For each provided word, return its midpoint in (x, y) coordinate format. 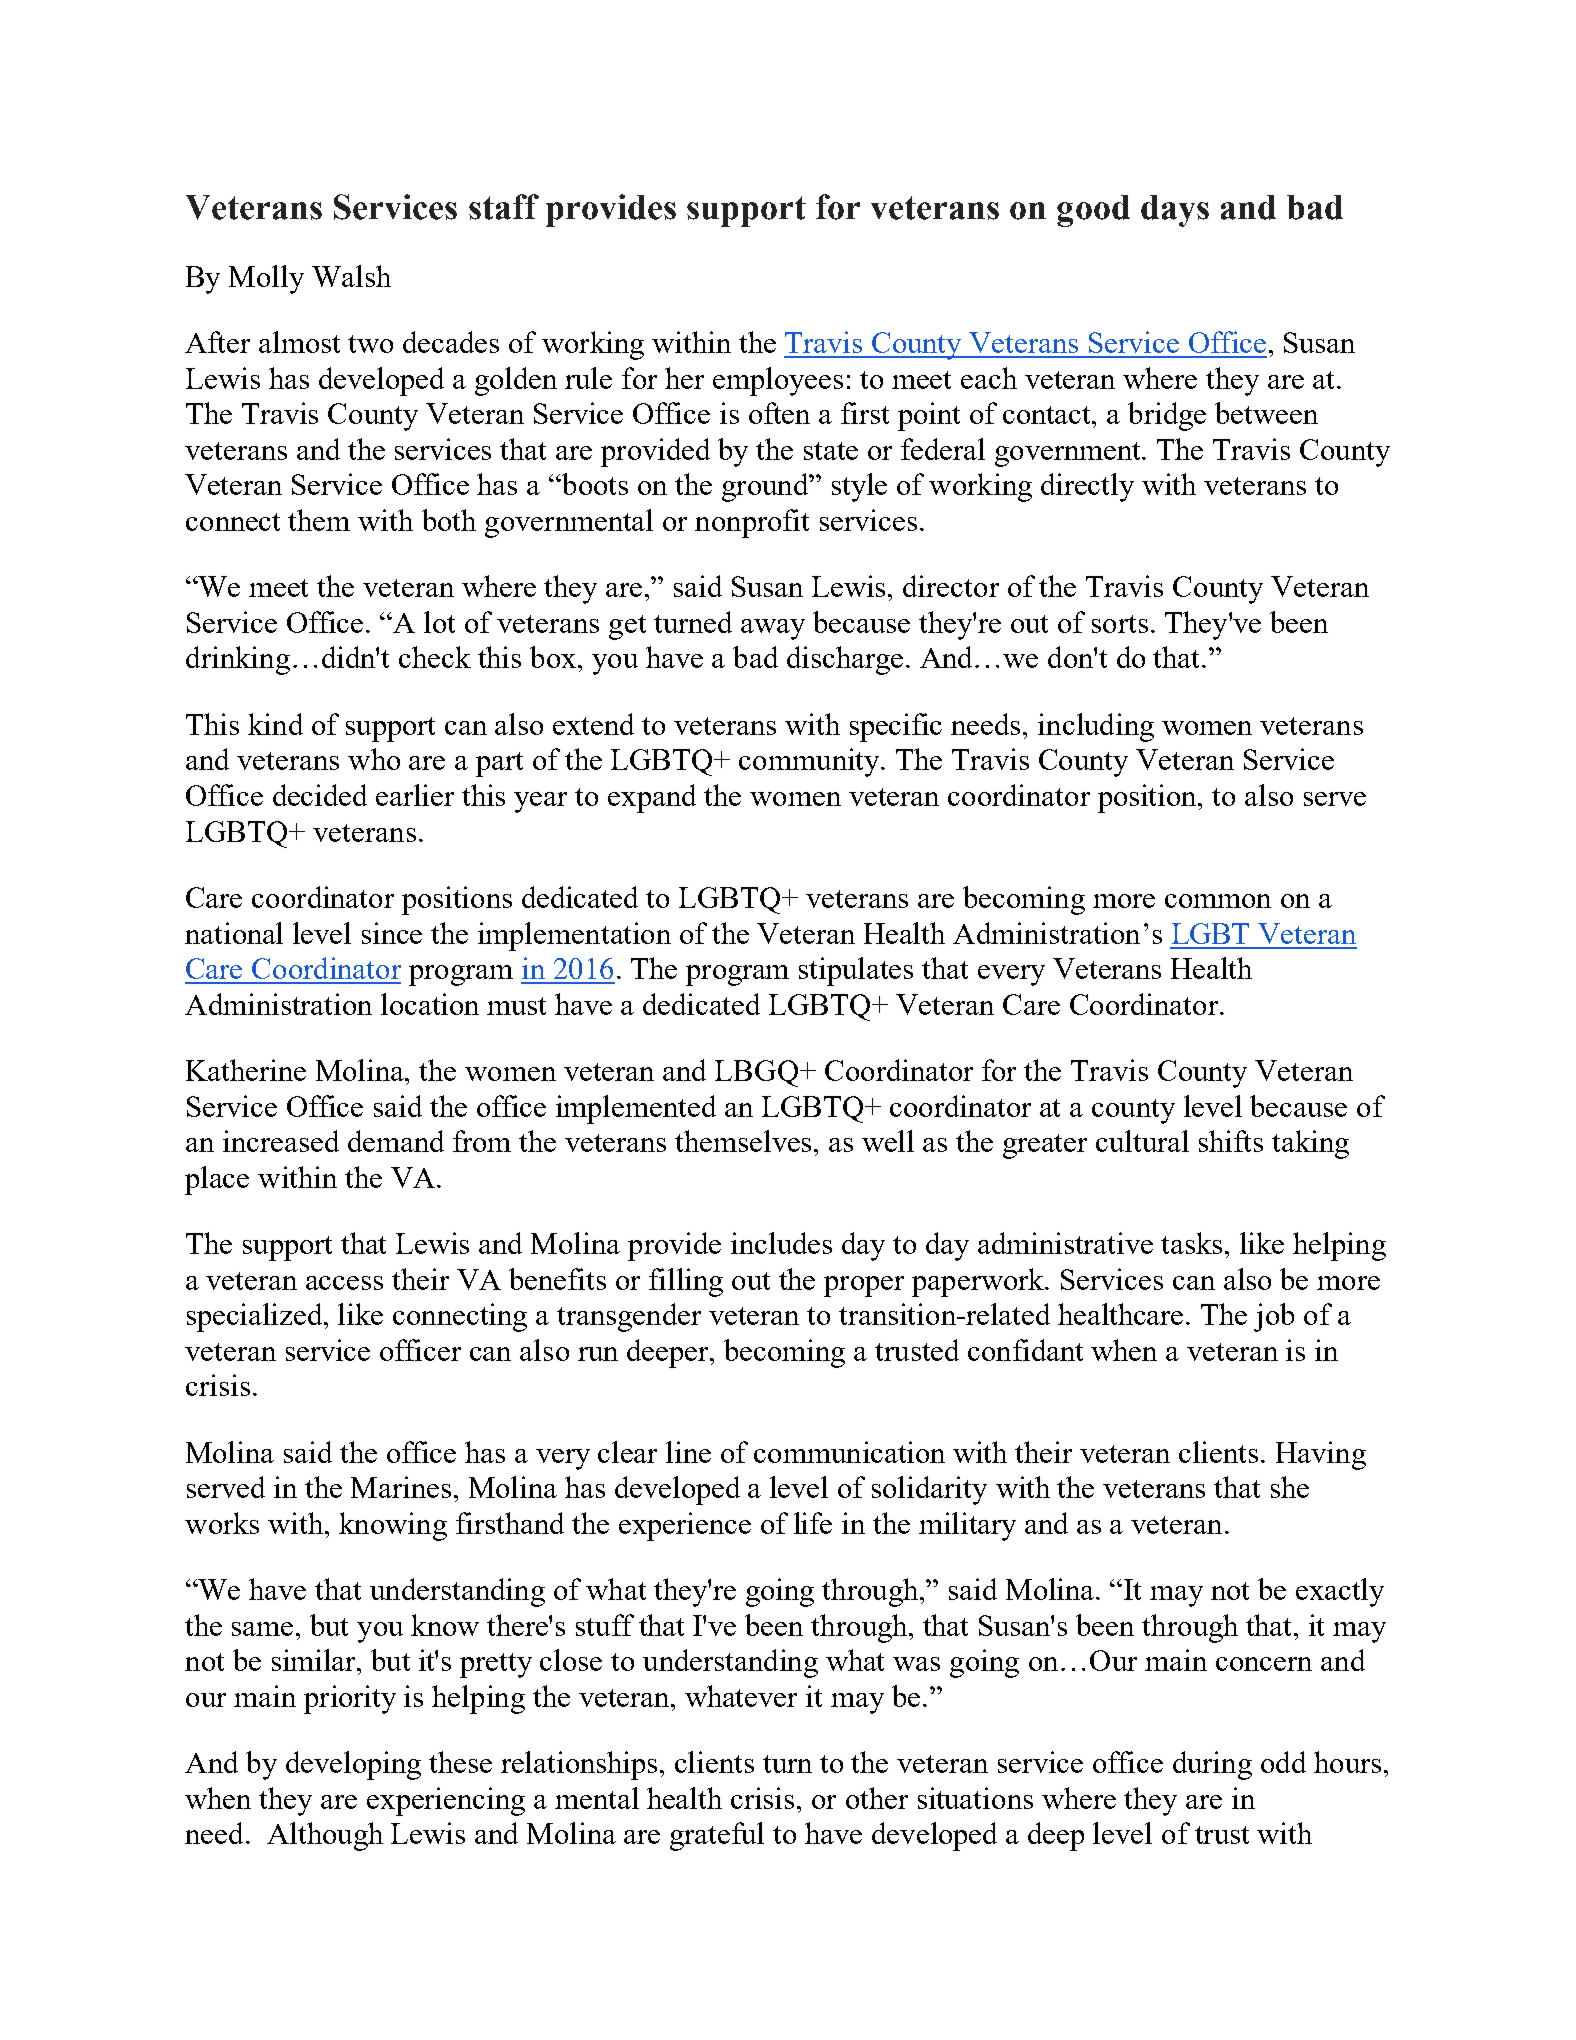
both (449, 520)
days (1175, 211)
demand (396, 1141)
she (1290, 1487)
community (810, 762)
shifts (1231, 1141)
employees (778, 381)
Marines (401, 1487)
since (392, 933)
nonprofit (752, 523)
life (813, 1523)
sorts (1120, 624)
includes (781, 1243)
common (1218, 901)
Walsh (351, 276)
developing (353, 1765)
